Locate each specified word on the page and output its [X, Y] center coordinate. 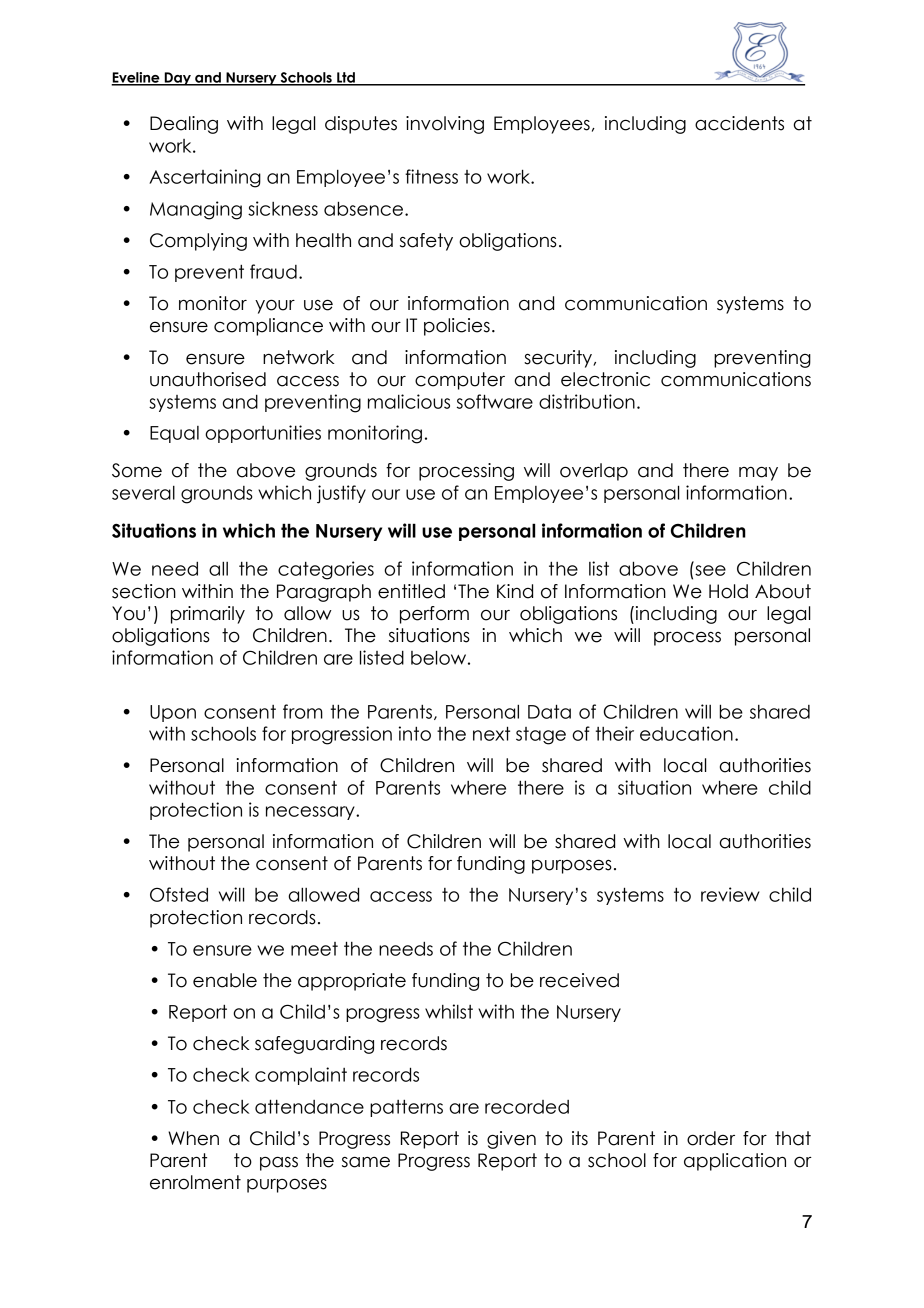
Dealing [184, 125]
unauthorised [208, 379]
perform [434, 615]
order [711, 1138]
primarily [208, 615]
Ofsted [179, 894]
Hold [728, 591]
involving [445, 125]
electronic [605, 379]
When [193, 1138]
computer [460, 381]
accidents [739, 123]
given [511, 1140]
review [730, 894]
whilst [449, 1011]
